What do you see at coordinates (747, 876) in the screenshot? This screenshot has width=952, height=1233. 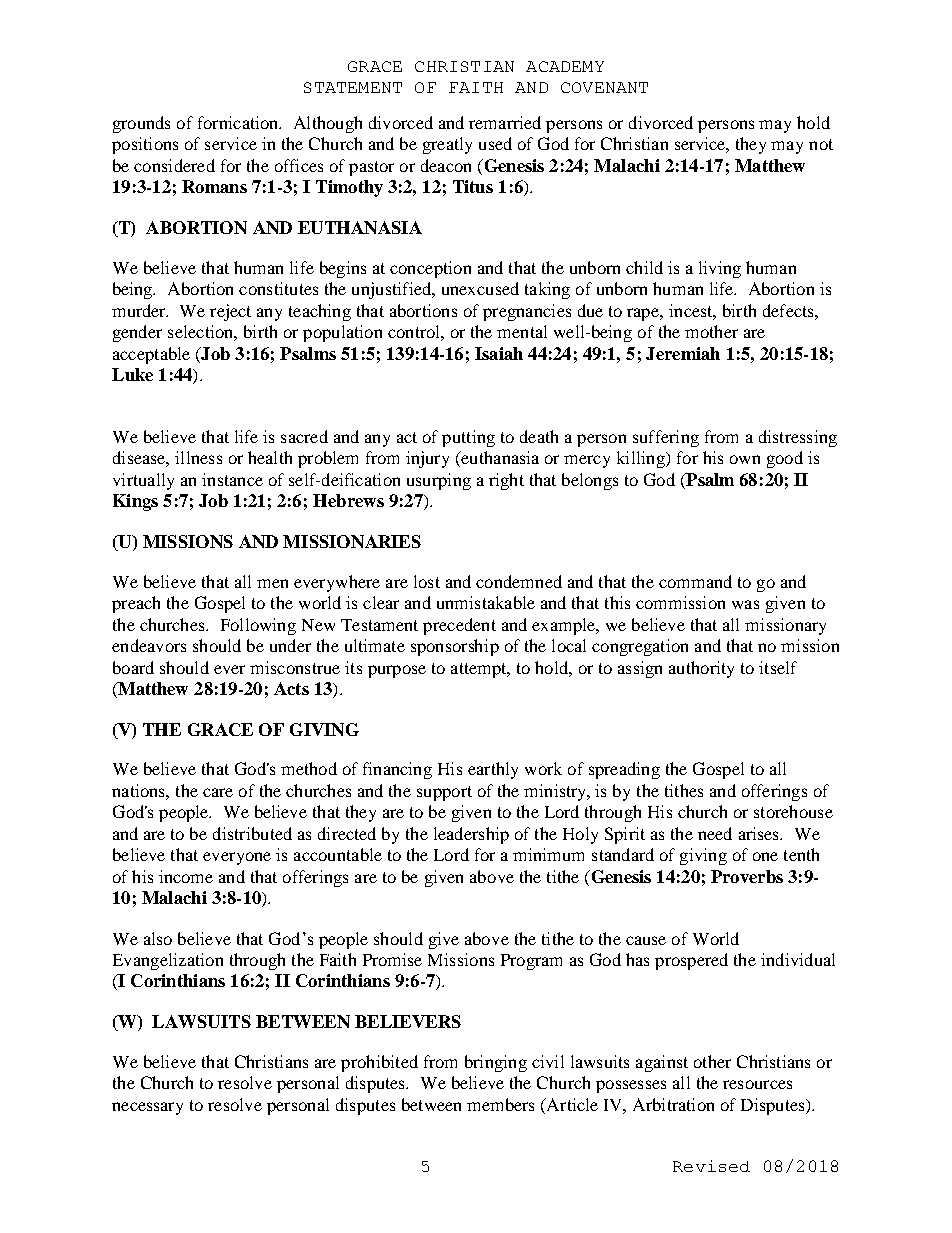 I see `Proverbs` at bounding box center [747, 876].
